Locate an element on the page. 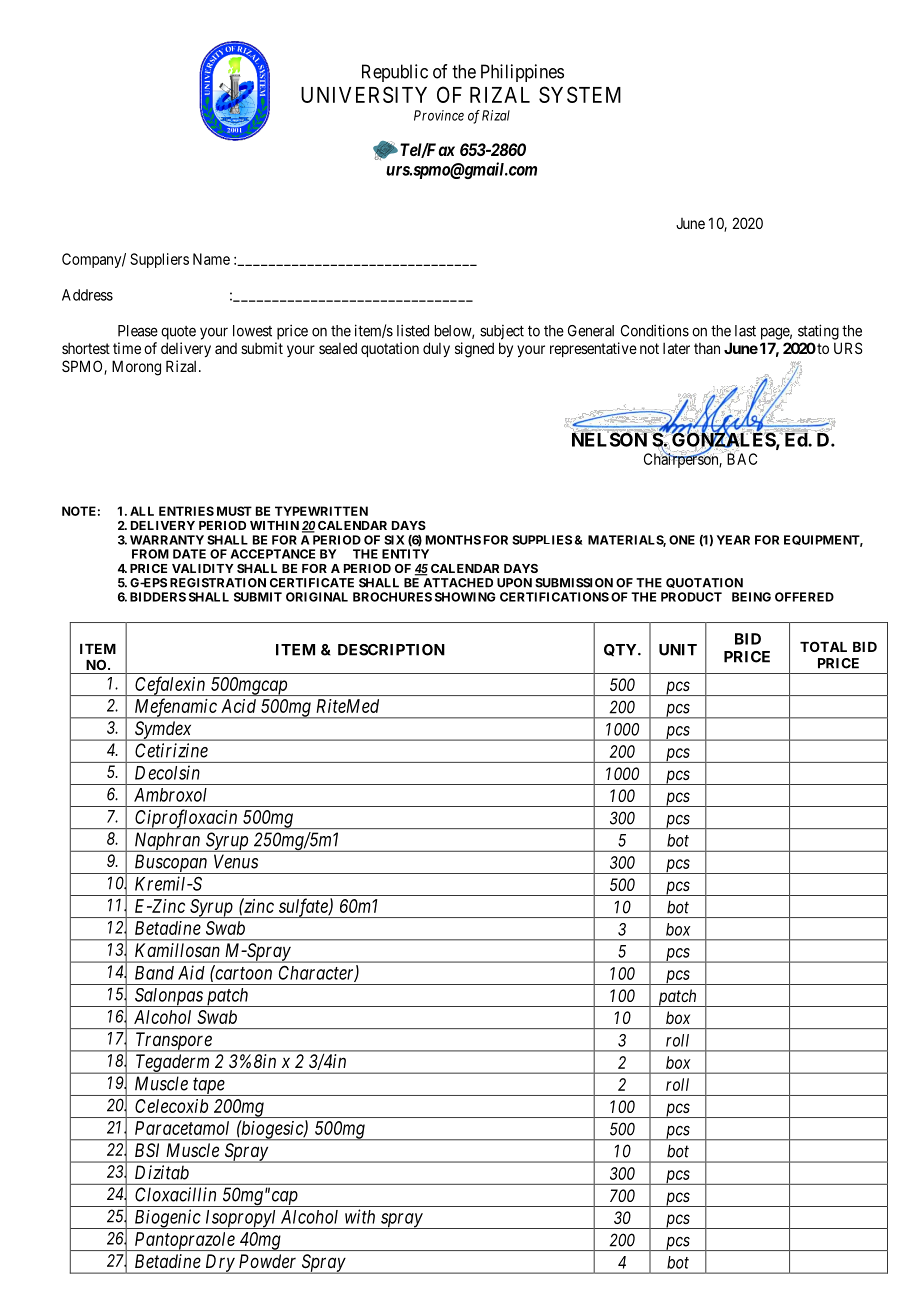 The width and height of the document is (924, 1307). TOTAL is located at coordinates (823, 646).
